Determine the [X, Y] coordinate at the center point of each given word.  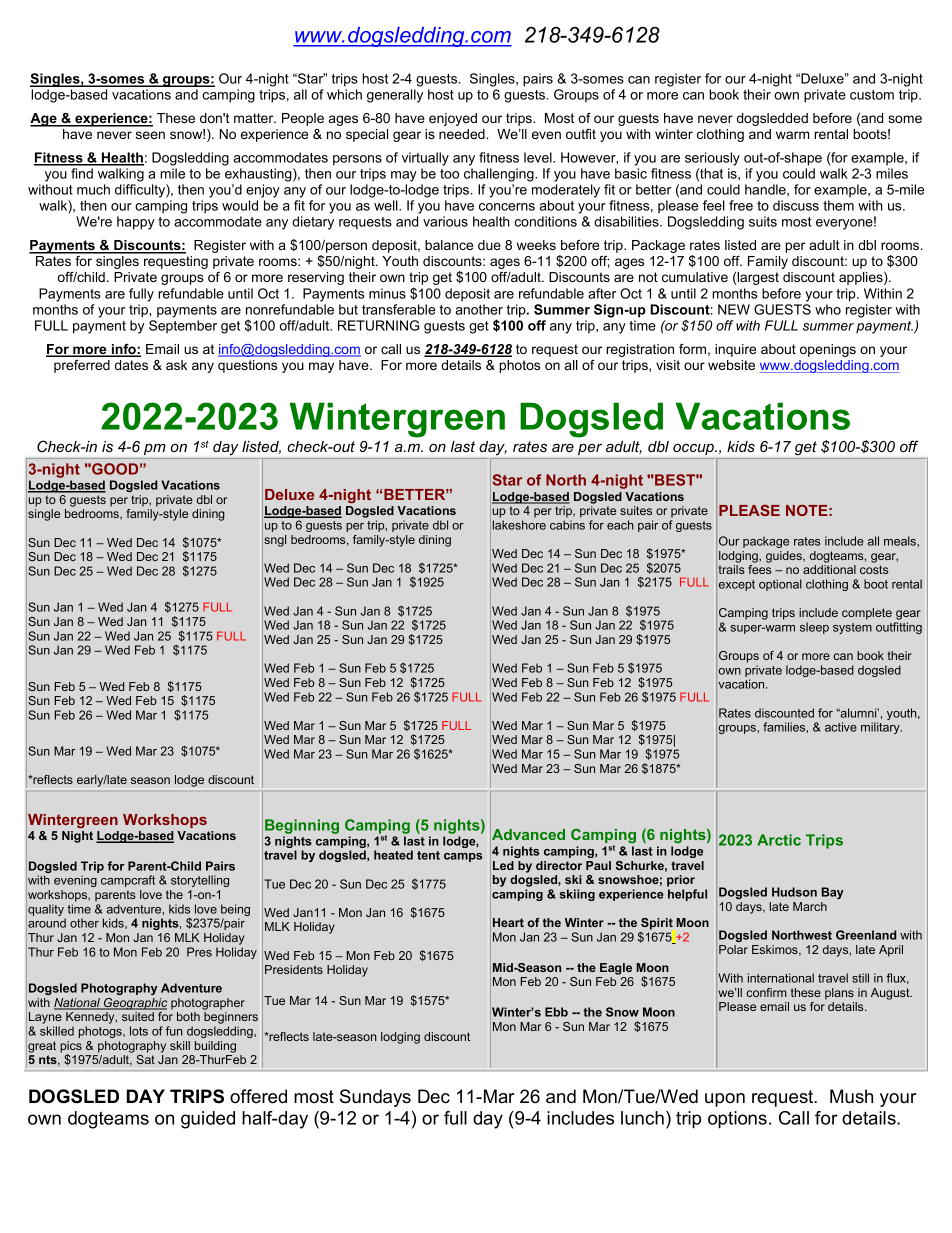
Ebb [556, 1012]
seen [150, 135]
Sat [145, 1059]
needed [463, 134]
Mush [851, 1096]
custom [872, 95]
